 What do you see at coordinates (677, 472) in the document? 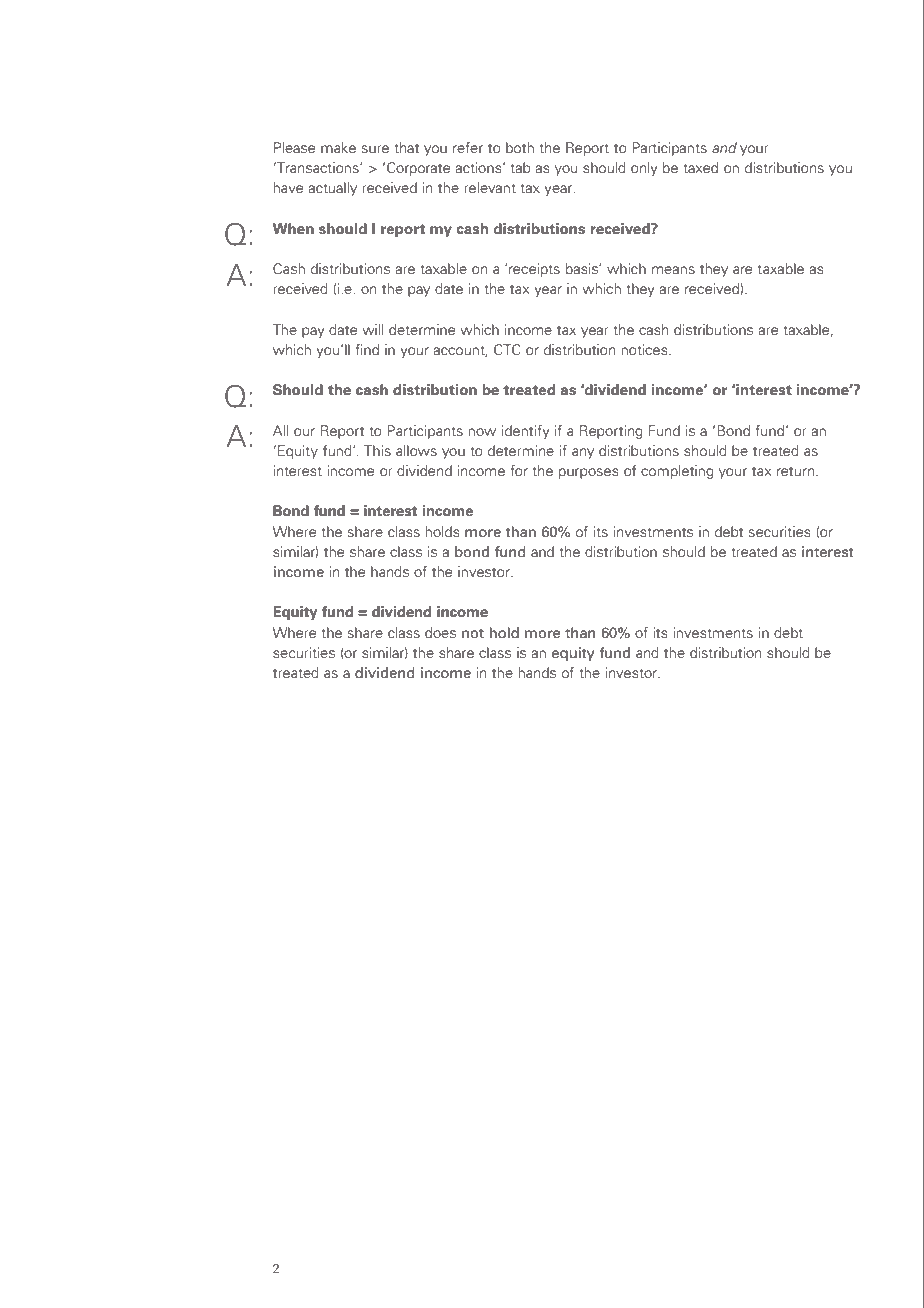
I see `completing` at bounding box center [677, 472].
